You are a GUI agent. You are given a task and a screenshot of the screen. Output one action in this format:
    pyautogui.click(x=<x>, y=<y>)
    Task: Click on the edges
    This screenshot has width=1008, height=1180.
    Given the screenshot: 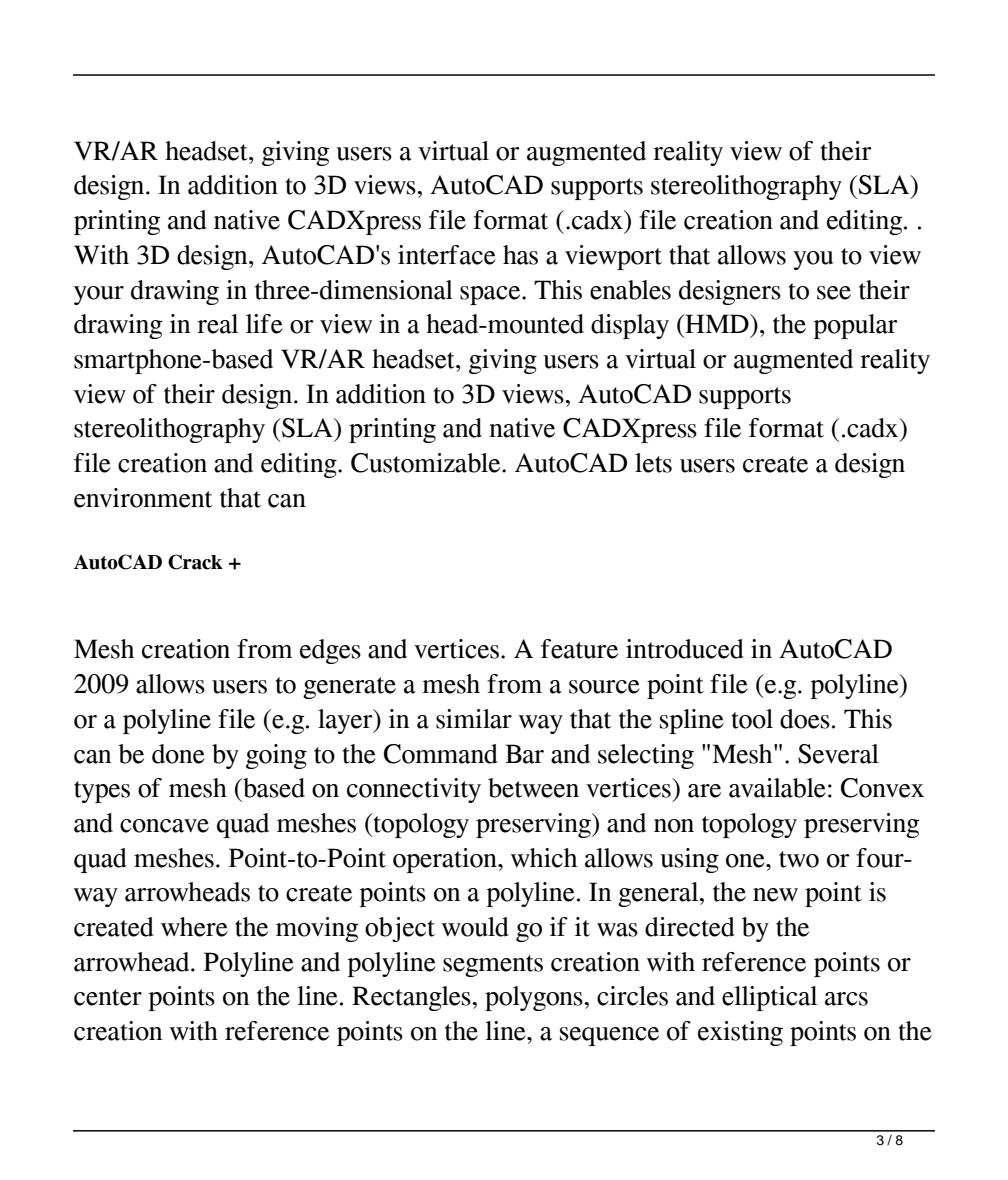 What is the action you would take?
    pyautogui.click(x=330, y=651)
